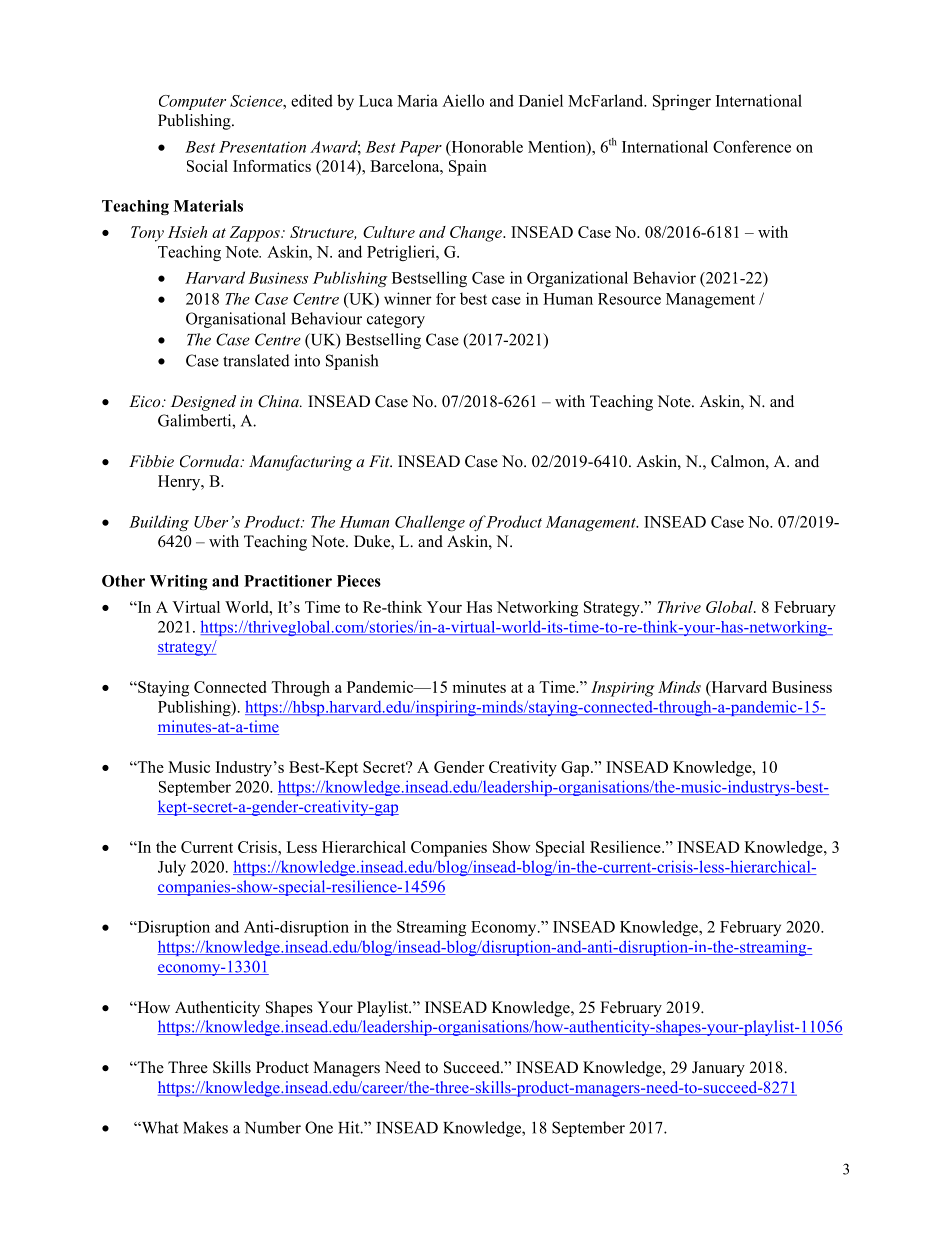 The image size is (952, 1233). I want to click on Computer, so click(192, 102).
